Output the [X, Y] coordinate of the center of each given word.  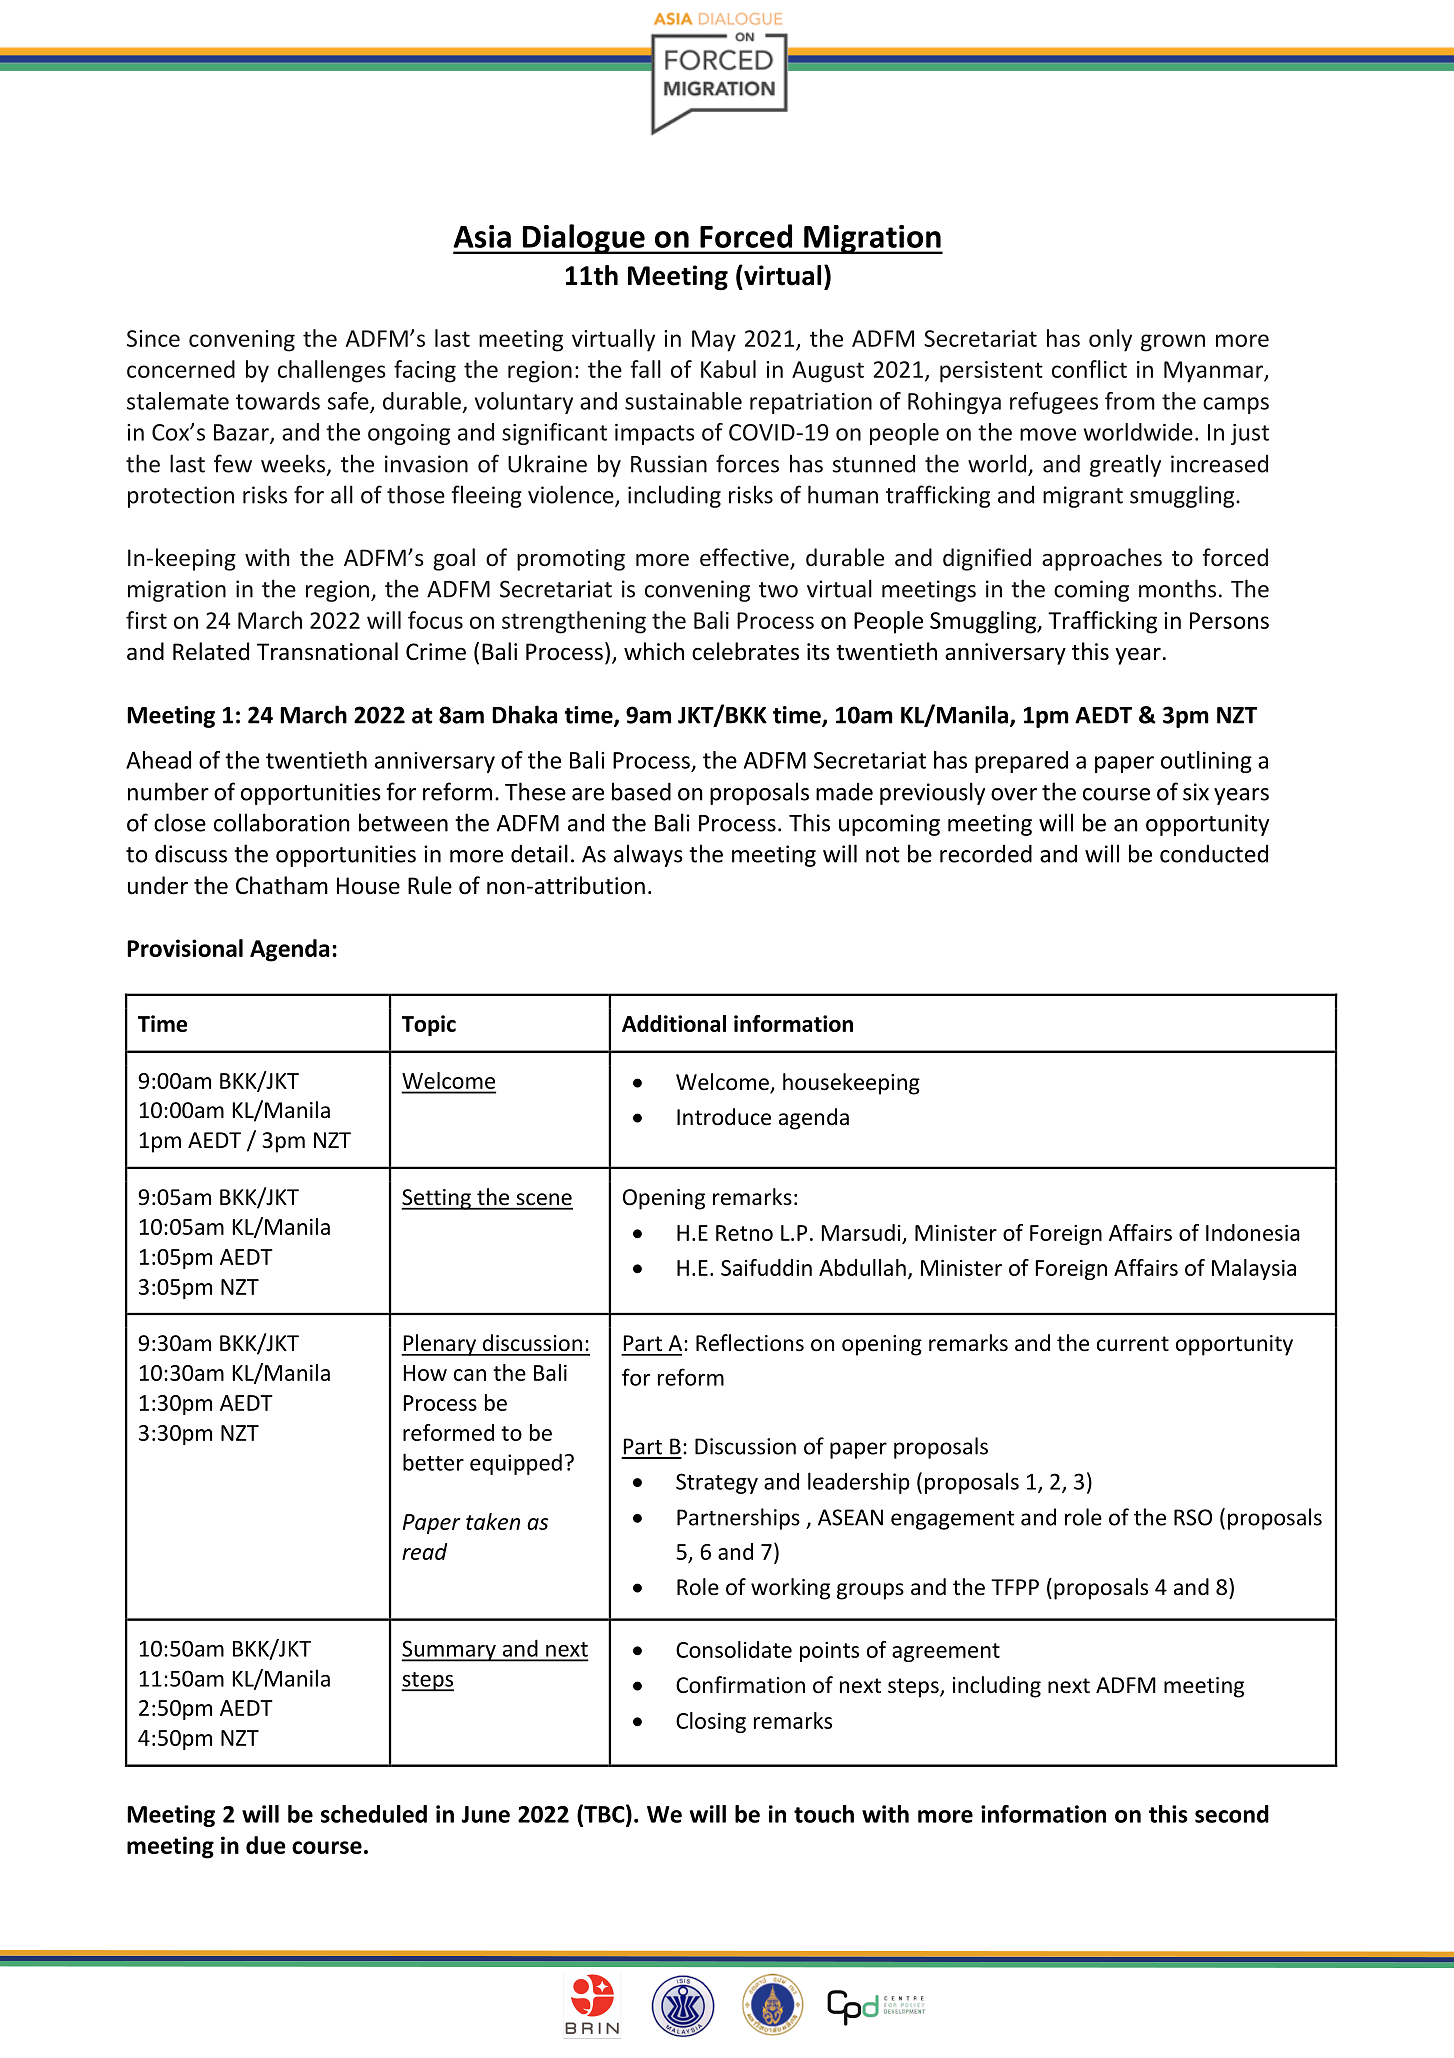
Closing [711, 1722]
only [1110, 340]
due [266, 1845]
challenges [332, 371]
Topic [429, 1025]
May [714, 341]
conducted [1214, 853]
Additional [674, 1023]
